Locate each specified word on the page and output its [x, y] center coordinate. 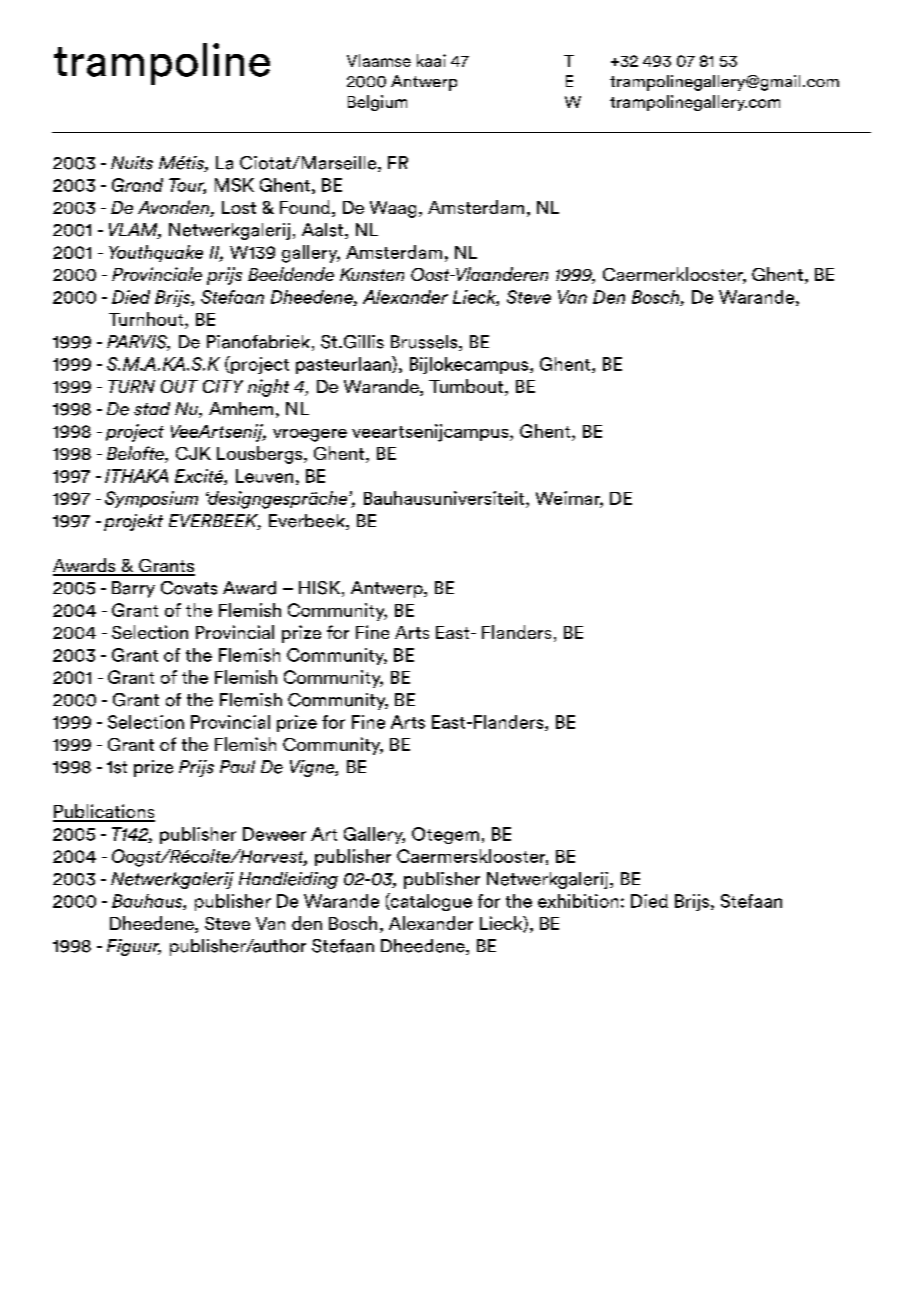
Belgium [377, 103]
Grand [137, 185]
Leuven [264, 476]
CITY [223, 386]
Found [305, 207]
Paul [237, 766]
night [268, 388]
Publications [104, 812]
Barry [133, 589]
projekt [133, 522]
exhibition [578, 901]
